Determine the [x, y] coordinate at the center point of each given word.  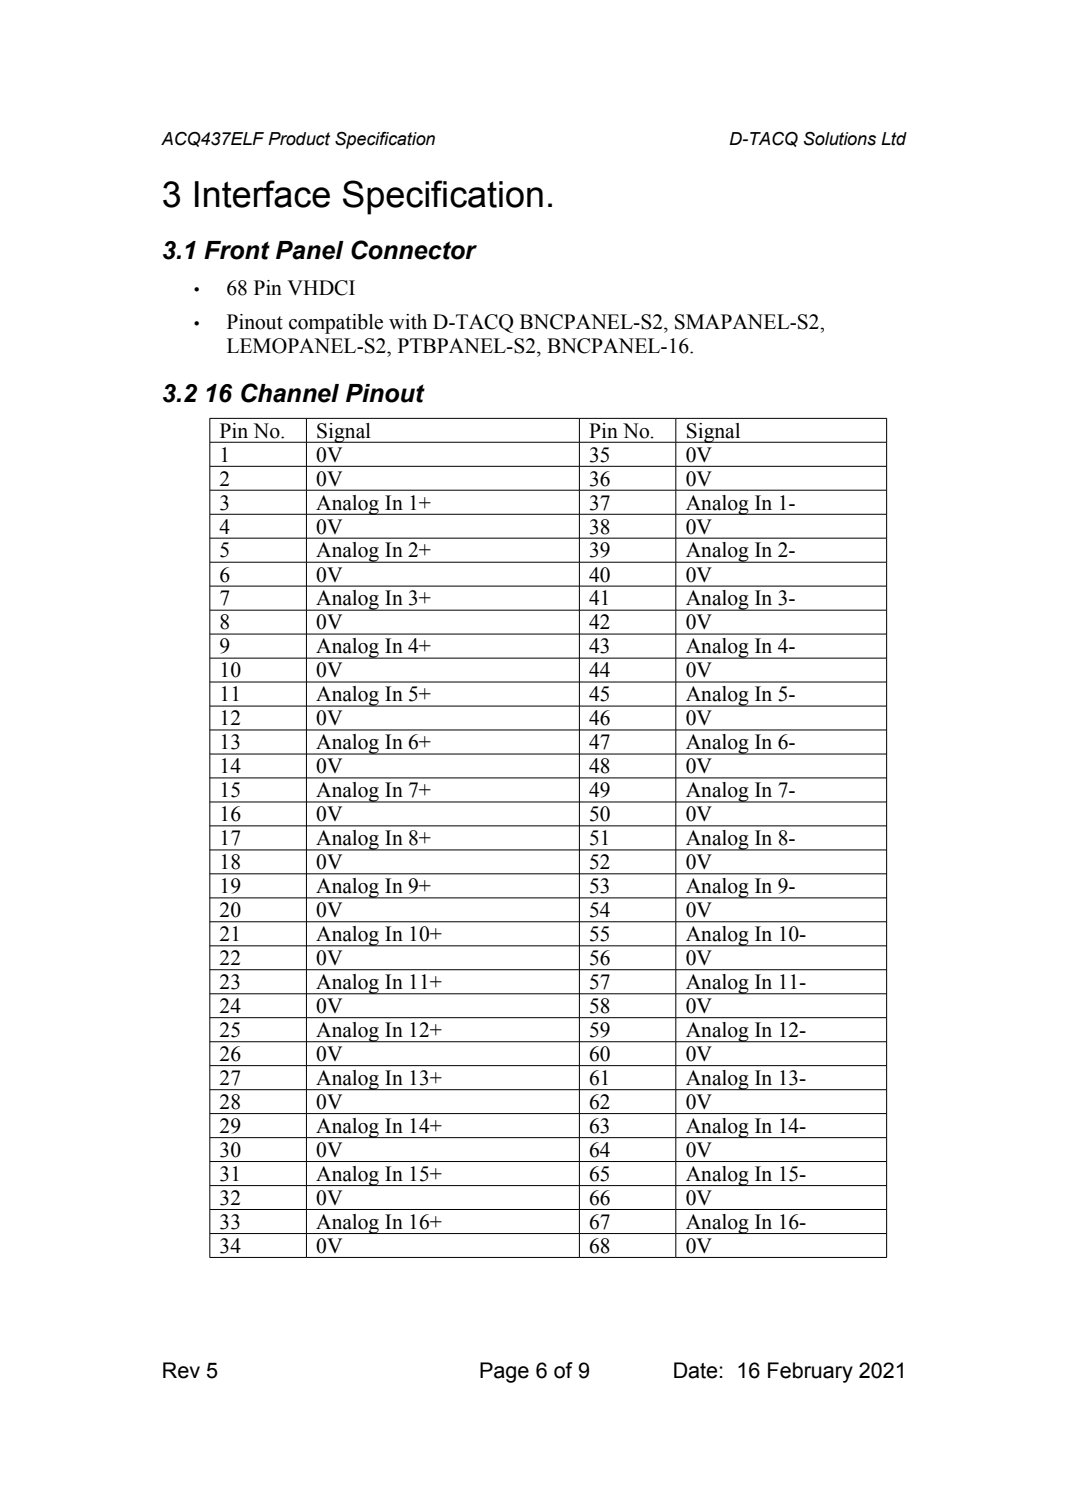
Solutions [840, 139]
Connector [414, 250]
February [810, 1372]
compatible [336, 324]
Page [504, 1372]
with [408, 322]
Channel [290, 393]
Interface [262, 194]
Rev [181, 1370]
